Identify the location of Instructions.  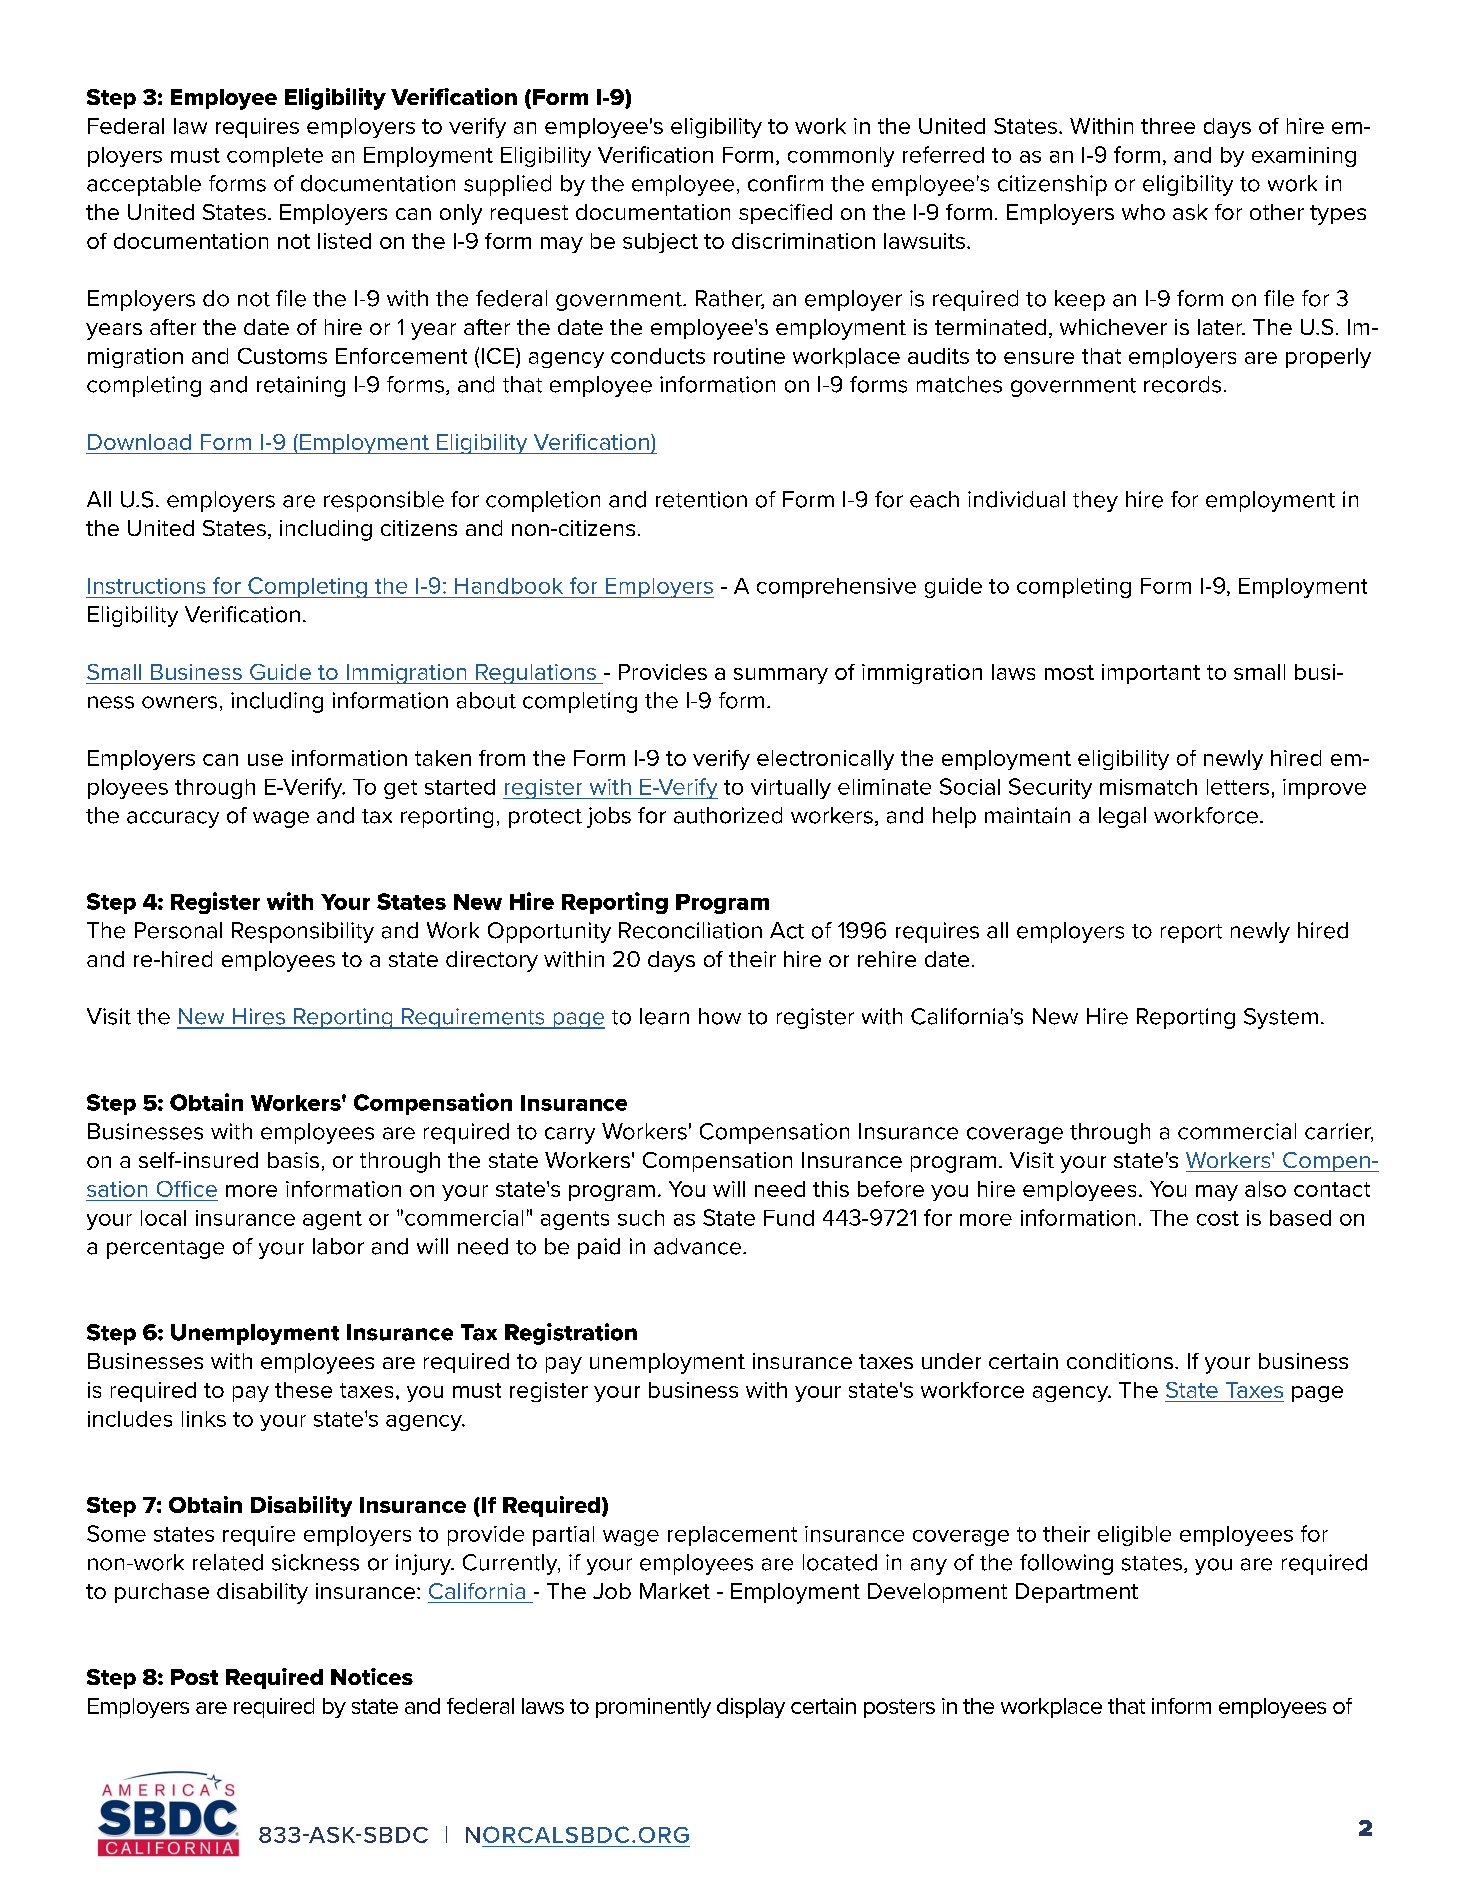
(146, 586).
